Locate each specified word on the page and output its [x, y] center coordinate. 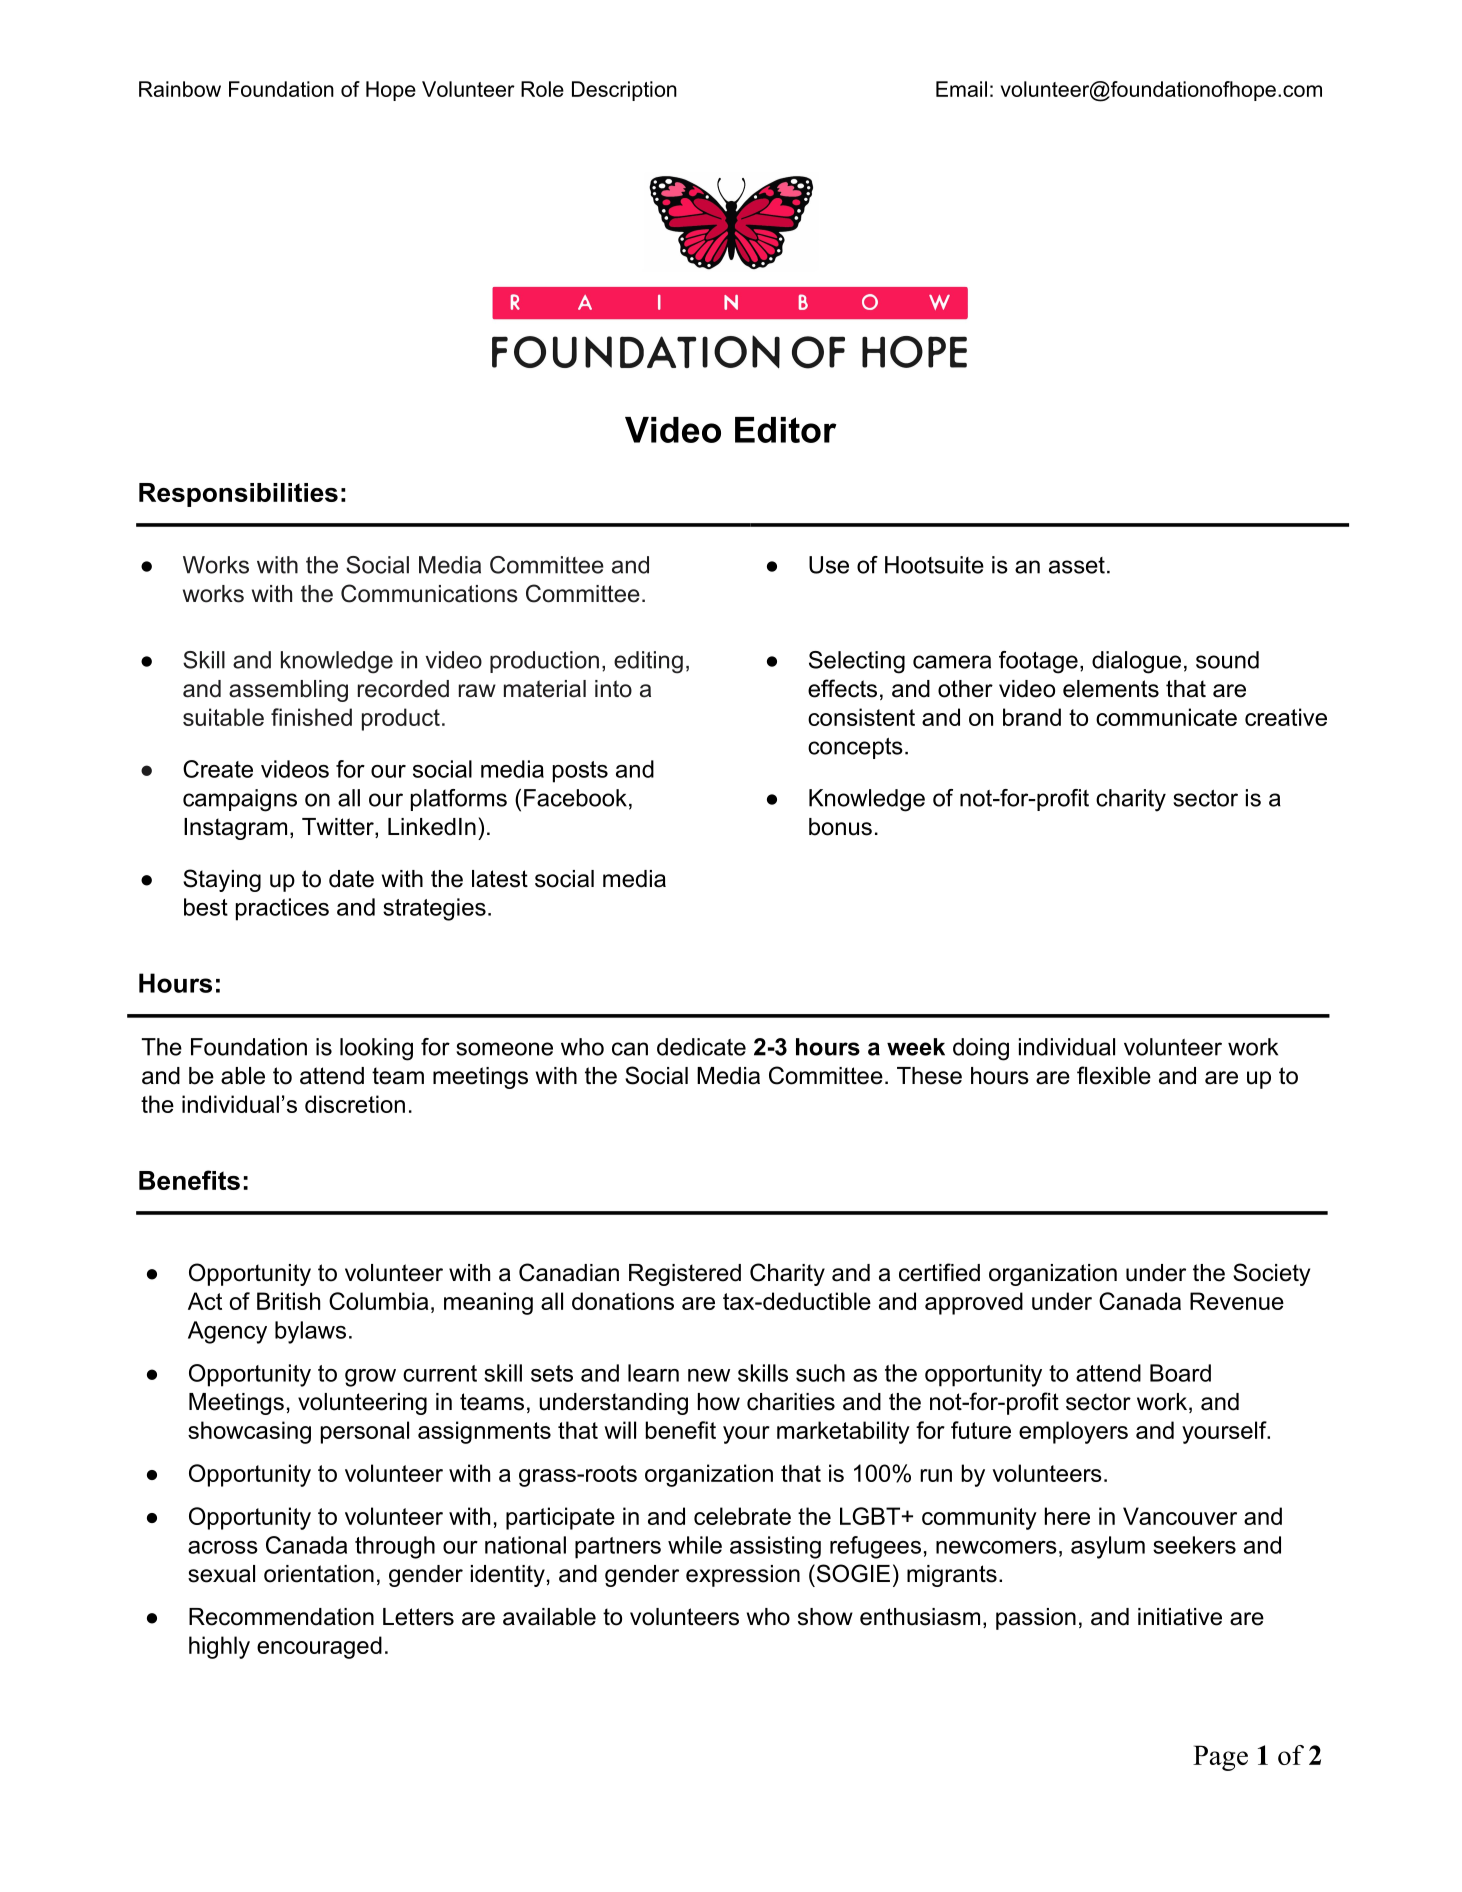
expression [743, 1576]
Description [624, 91]
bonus [840, 827]
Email [961, 89]
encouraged [319, 1647]
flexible [1114, 1075]
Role [542, 89]
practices [282, 909]
